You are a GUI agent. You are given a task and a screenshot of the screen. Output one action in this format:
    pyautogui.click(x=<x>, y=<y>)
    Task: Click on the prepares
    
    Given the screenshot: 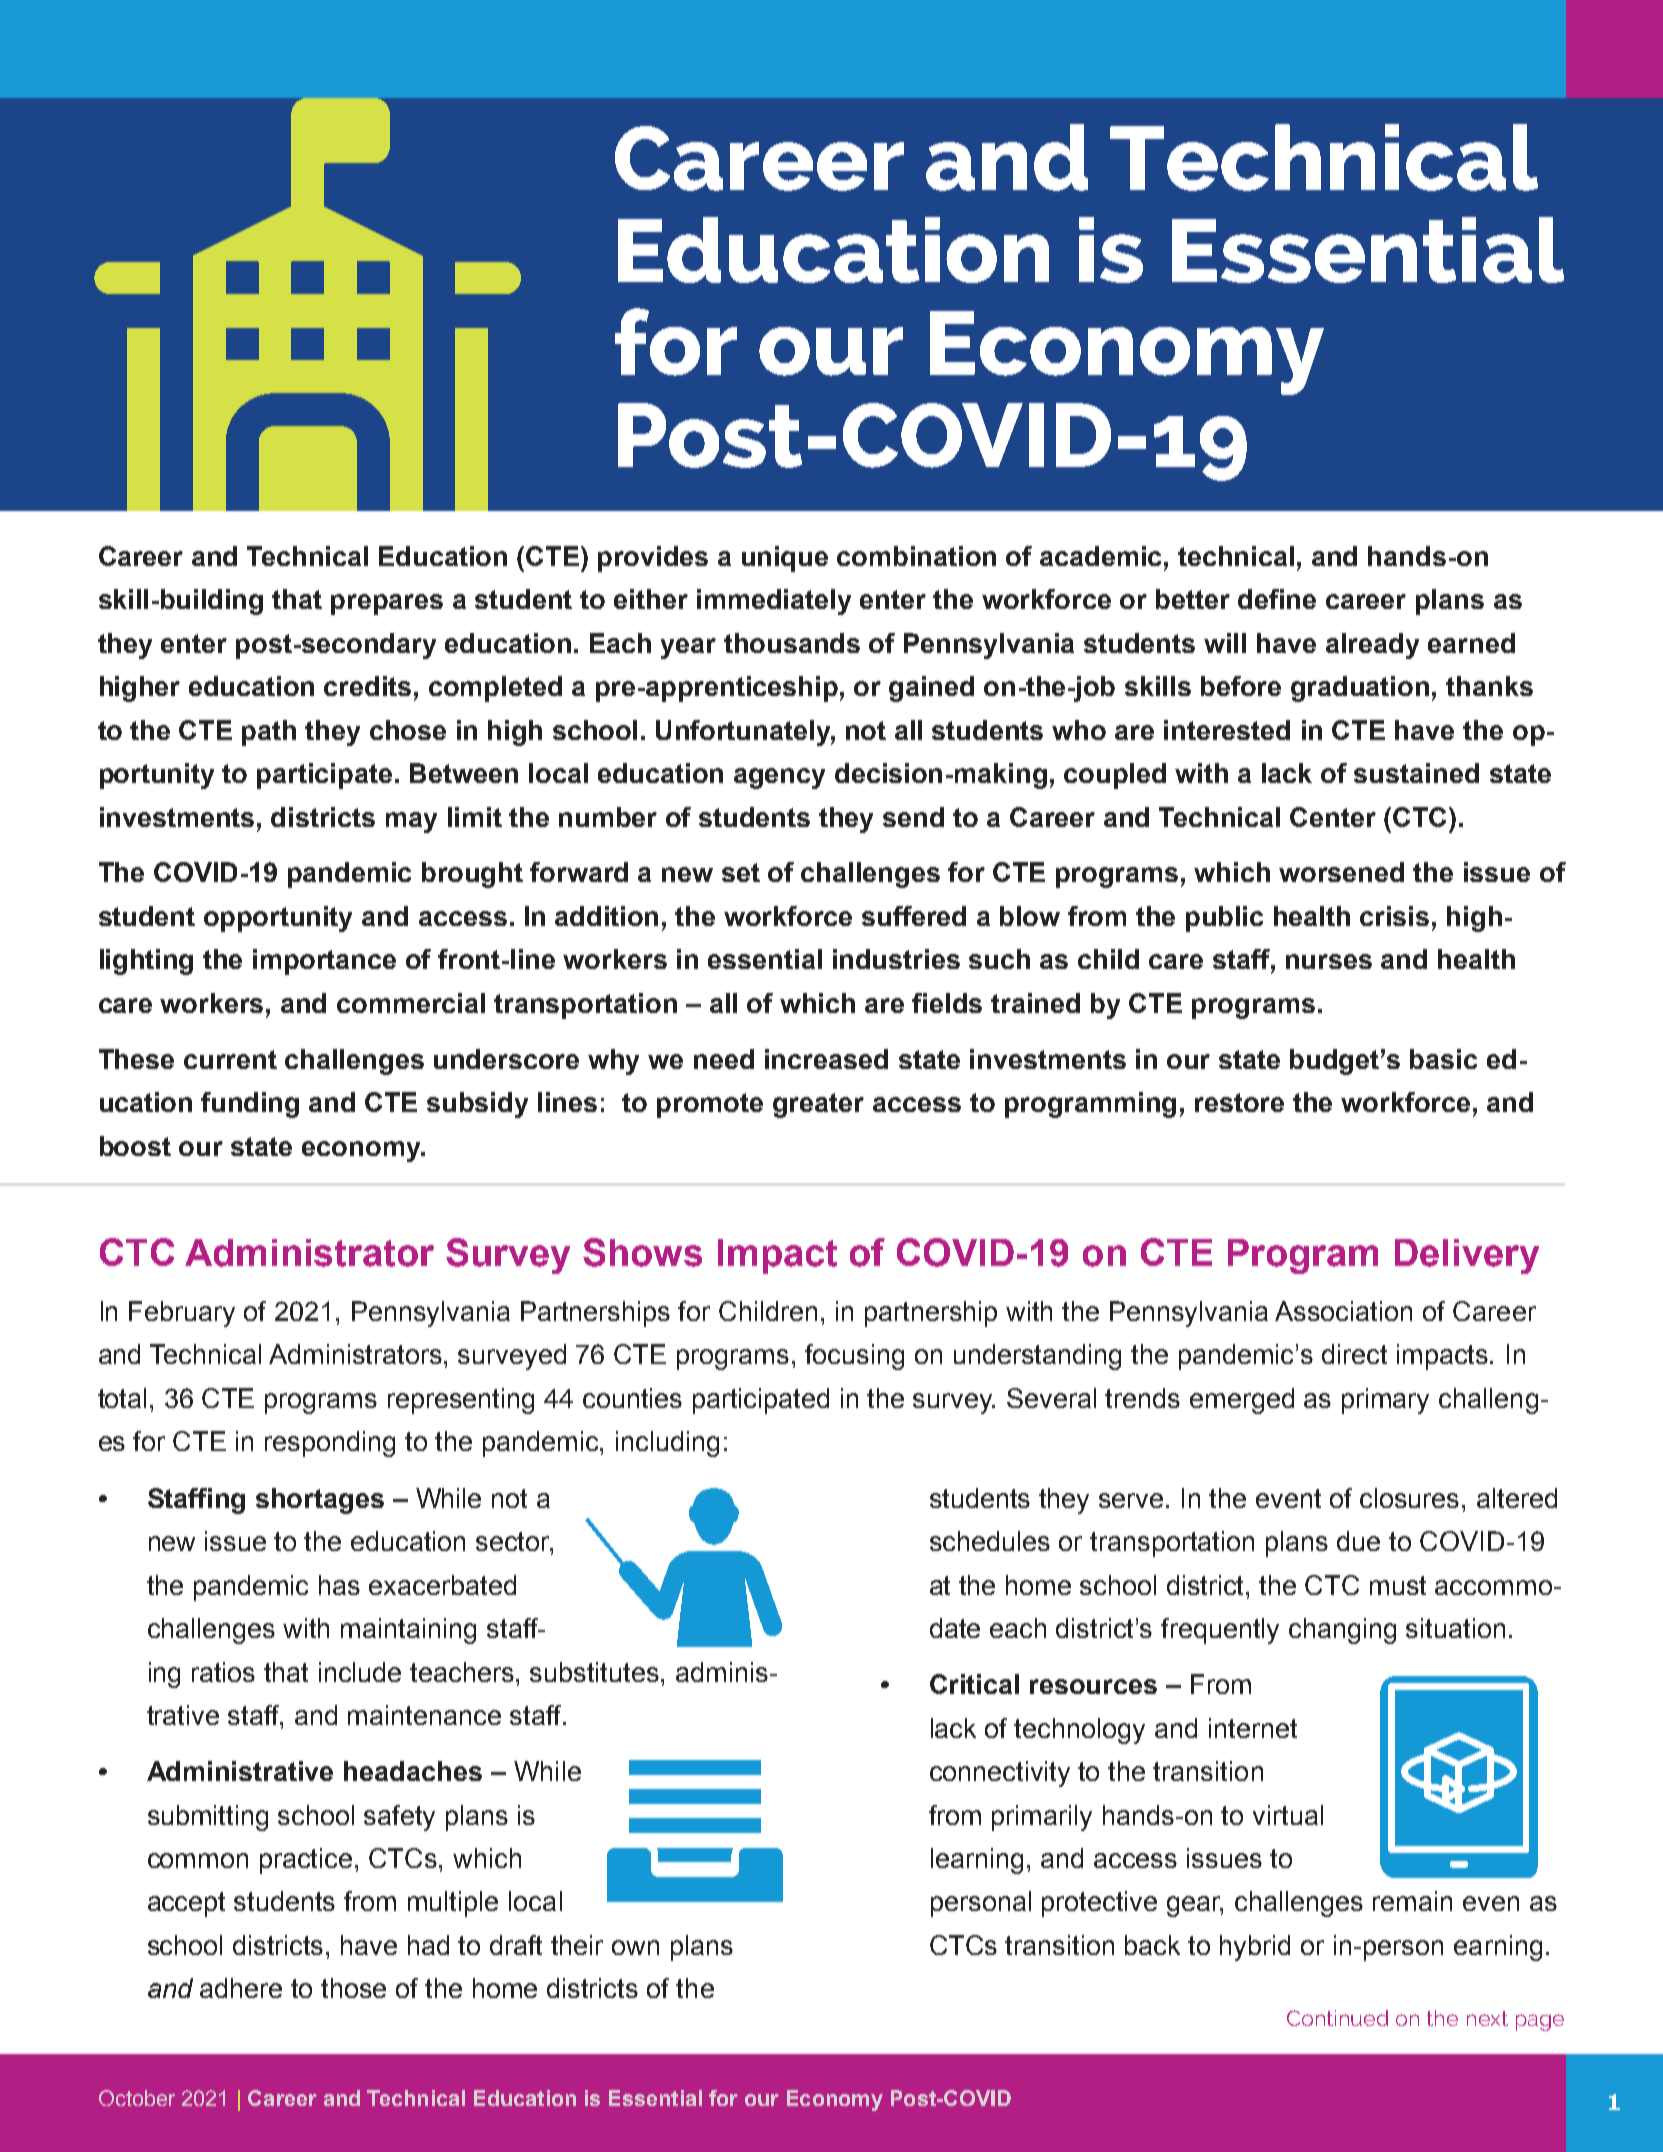 What is the action you would take?
    pyautogui.click(x=387, y=604)
